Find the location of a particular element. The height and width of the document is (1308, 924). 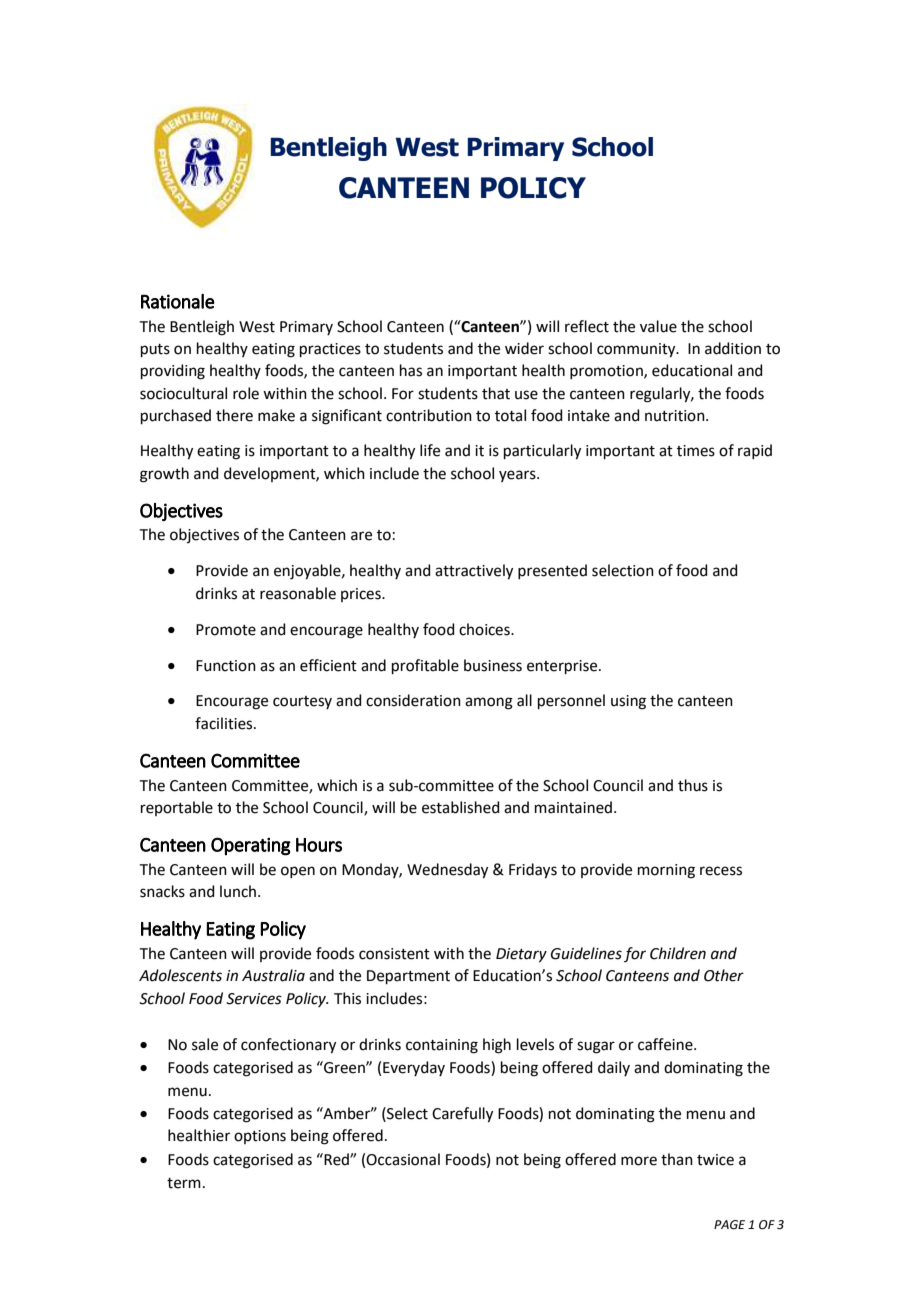

Rationale is located at coordinates (178, 301).
